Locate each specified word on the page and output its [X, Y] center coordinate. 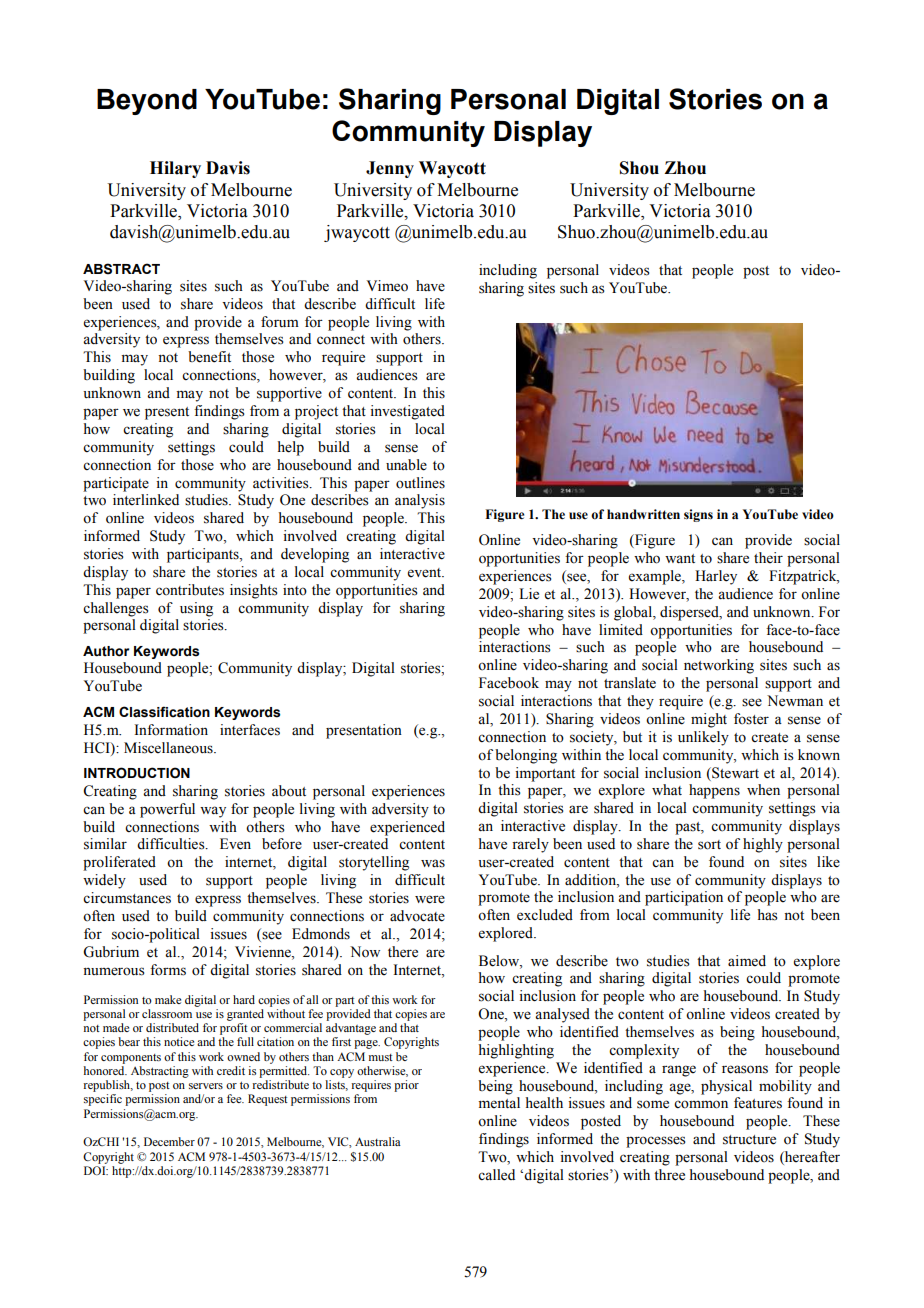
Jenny [390, 169]
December [169, 1141]
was [433, 863]
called [496, 1175]
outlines [420, 483]
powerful [167, 810]
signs [698, 515]
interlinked [146, 500]
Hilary [175, 169]
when [763, 790]
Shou [639, 168]
